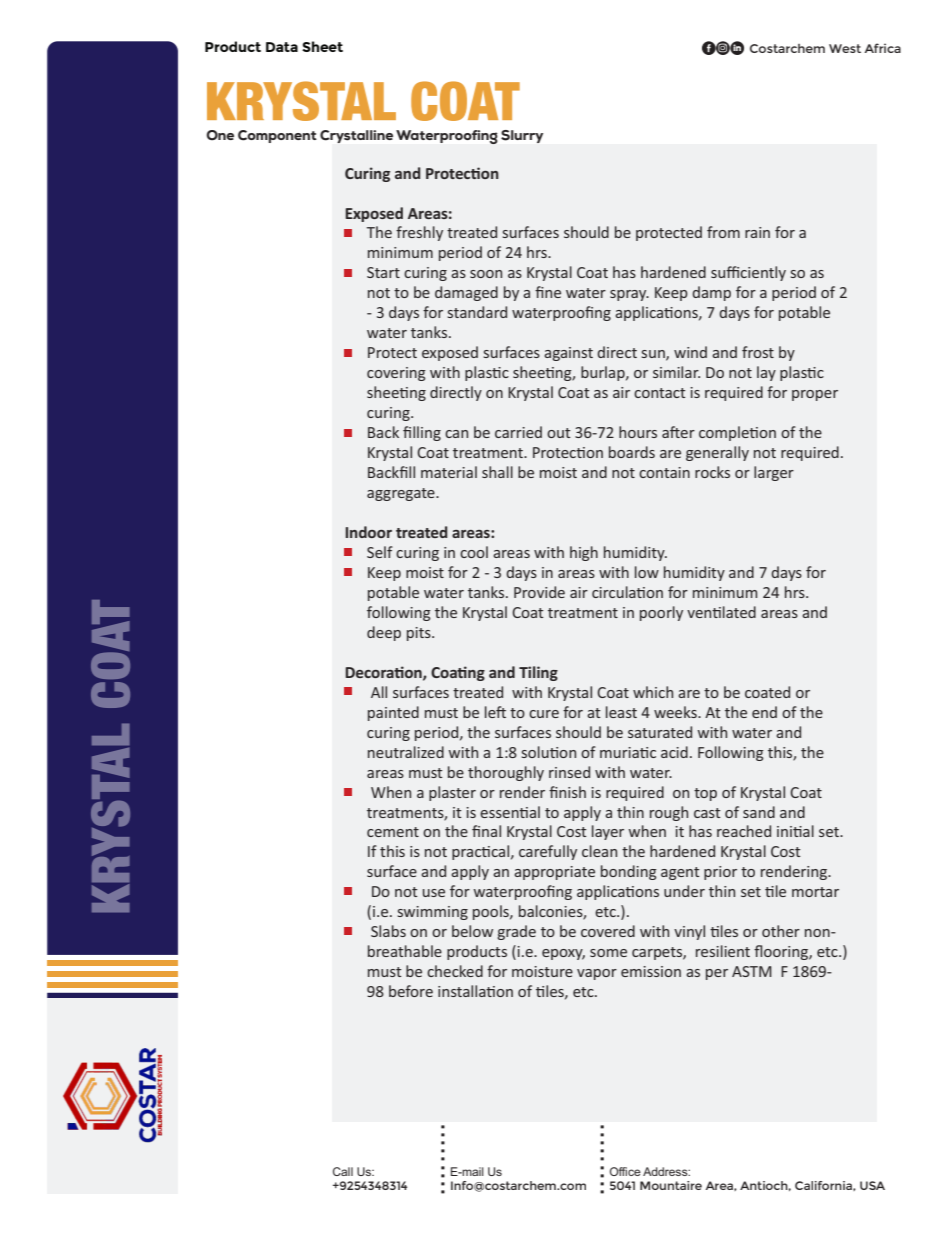  Describe the element at coordinates (343, 1171) in the document. I see `Call` at that location.
